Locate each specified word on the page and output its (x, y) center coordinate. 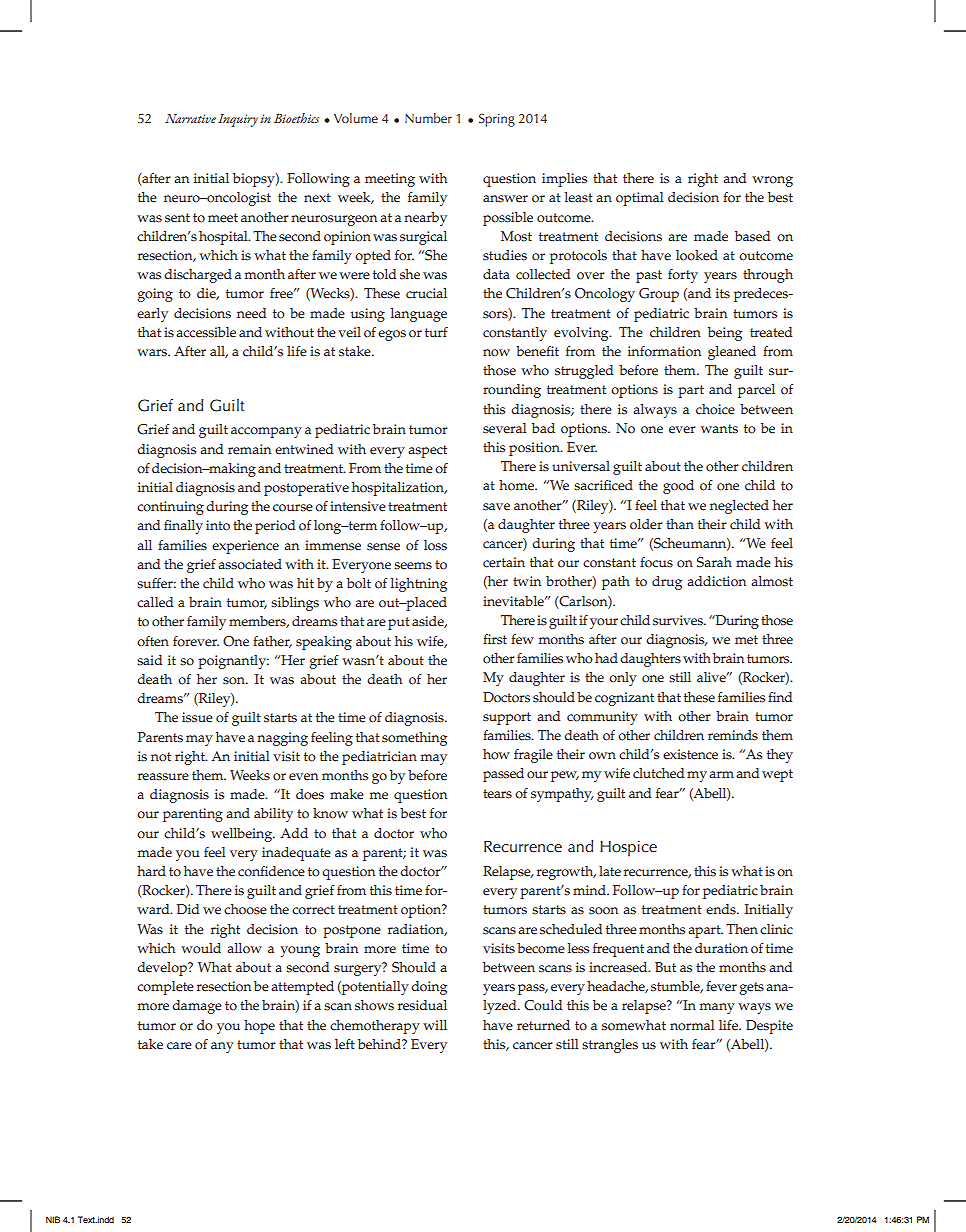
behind (380, 1044)
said (149, 660)
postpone (352, 931)
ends (722, 909)
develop (163, 969)
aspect (427, 451)
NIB (53, 1219)
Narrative (190, 118)
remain (249, 449)
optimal (639, 199)
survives (679, 620)
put (399, 623)
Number (428, 118)
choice (715, 409)
